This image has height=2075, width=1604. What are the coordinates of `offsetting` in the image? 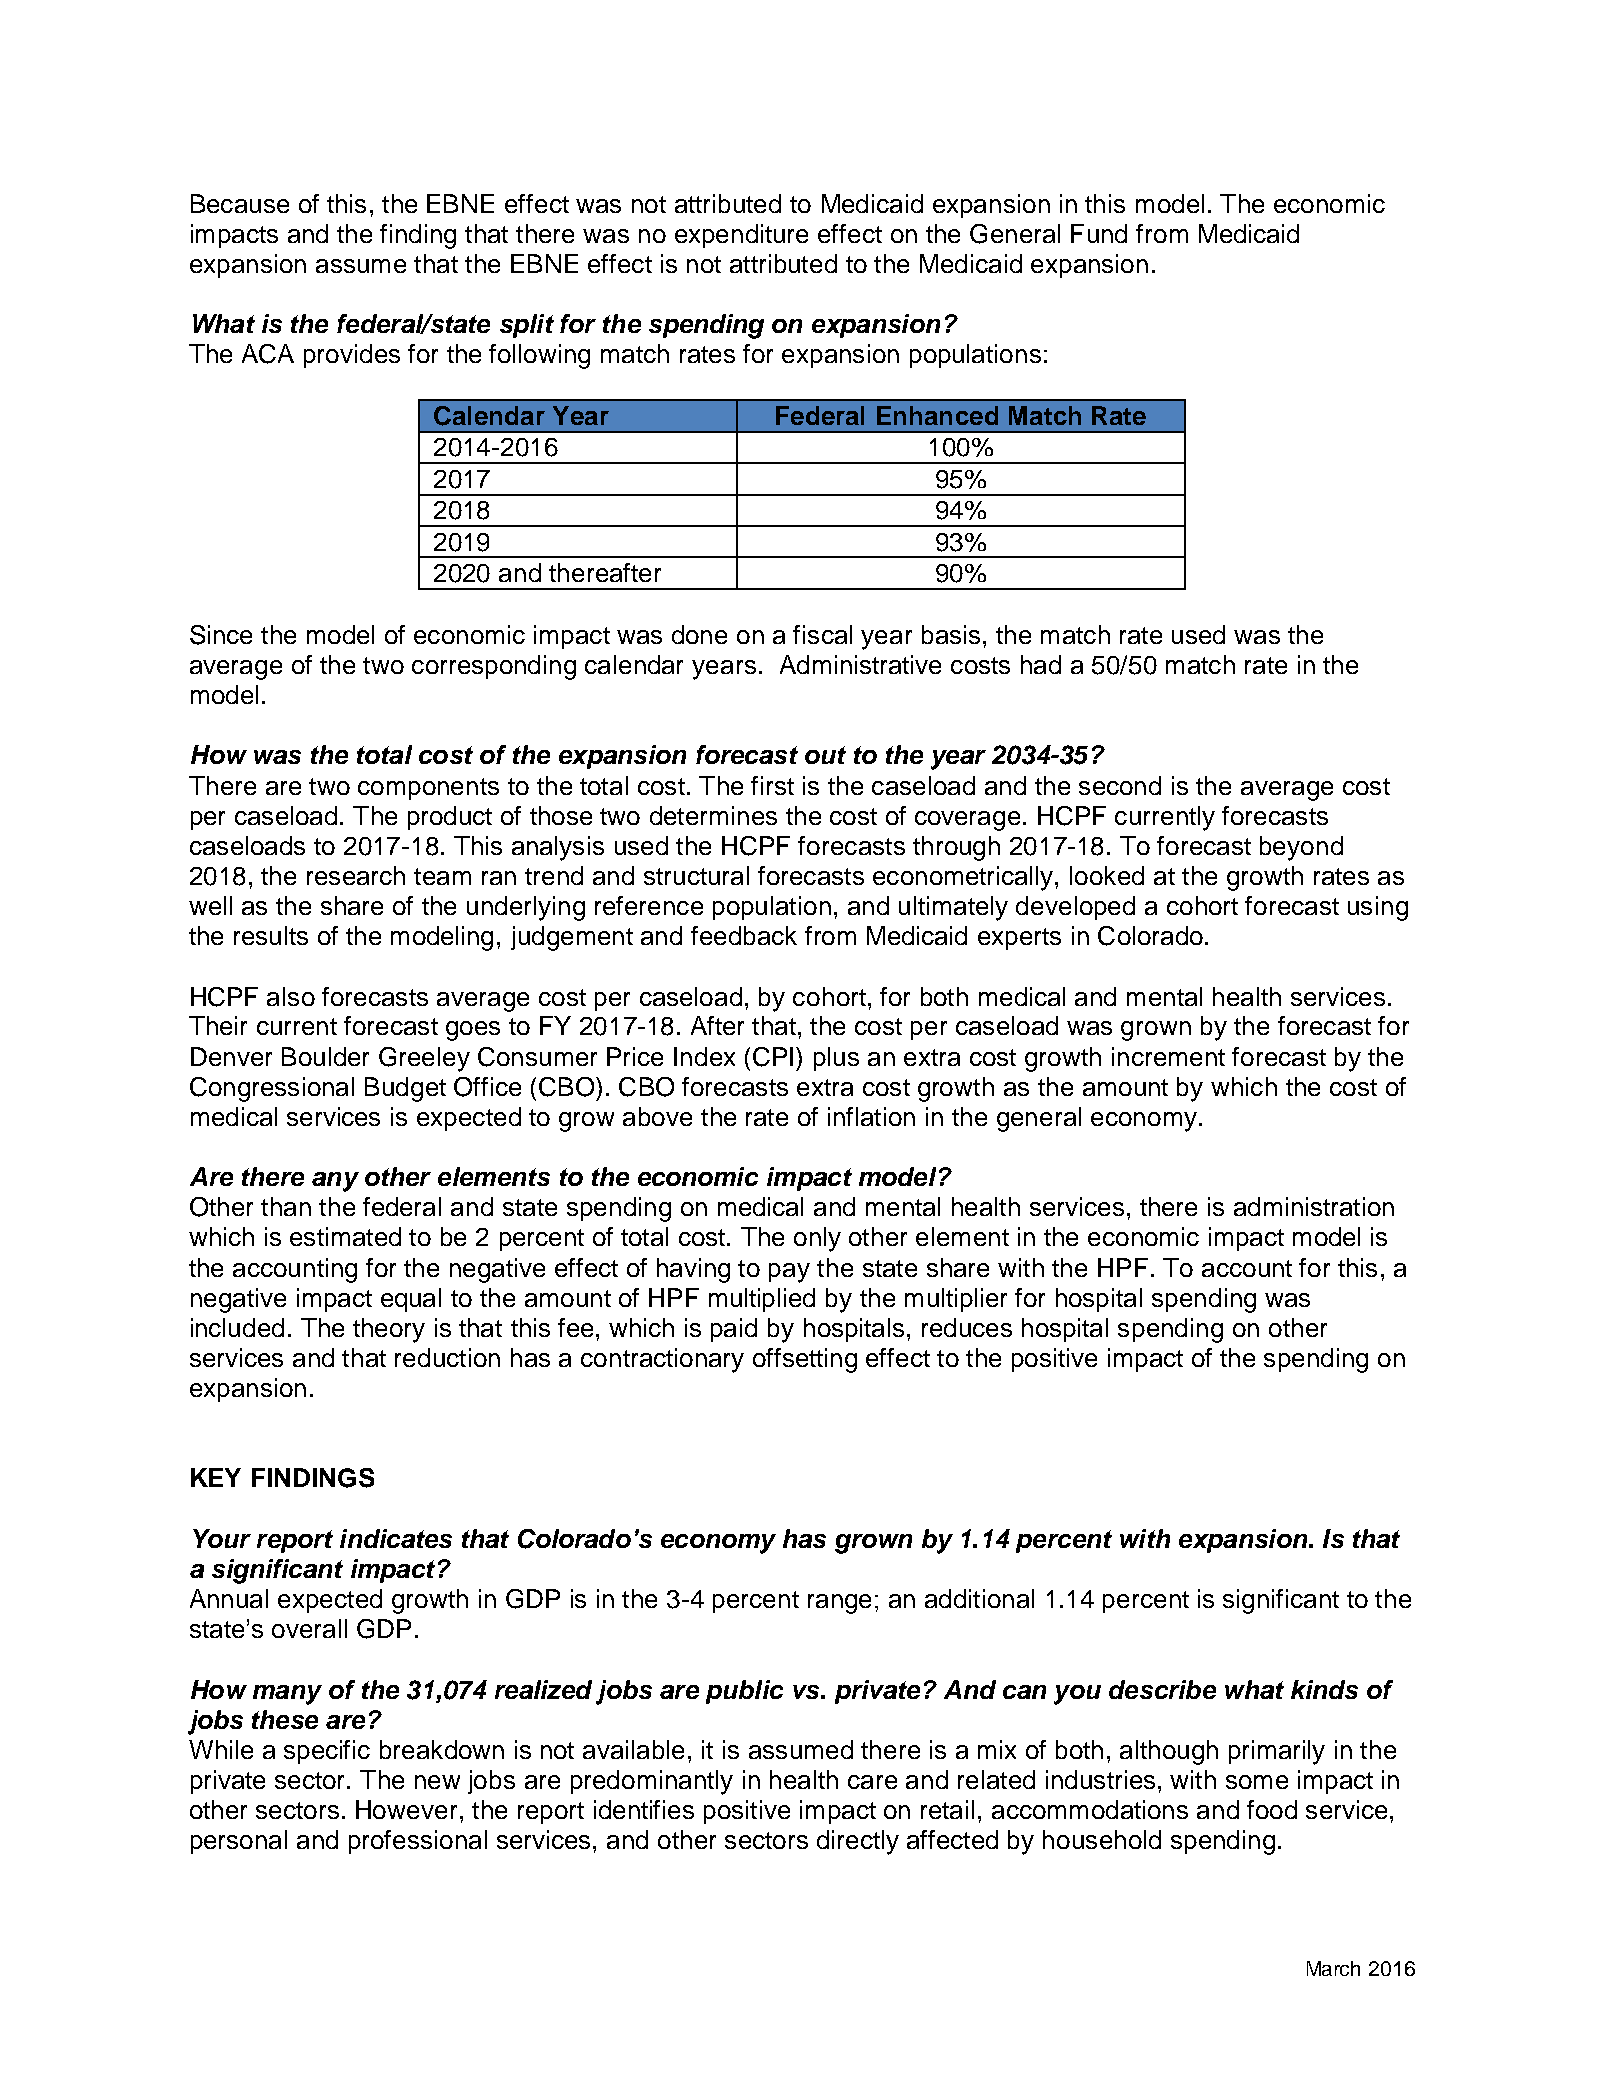 It's located at (805, 1360).
